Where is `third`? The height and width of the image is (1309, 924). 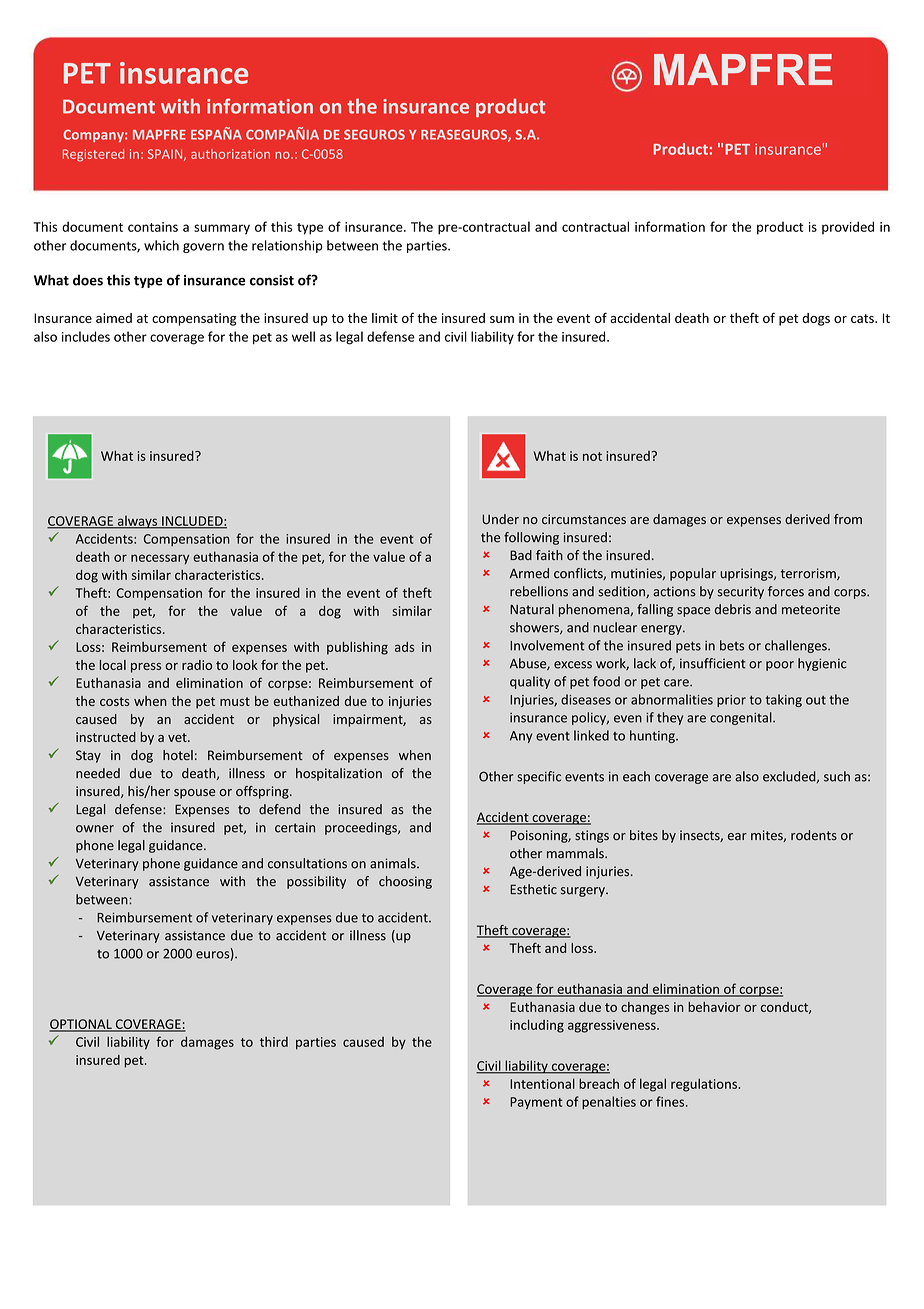
third is located at coordinates (274, 1041).
